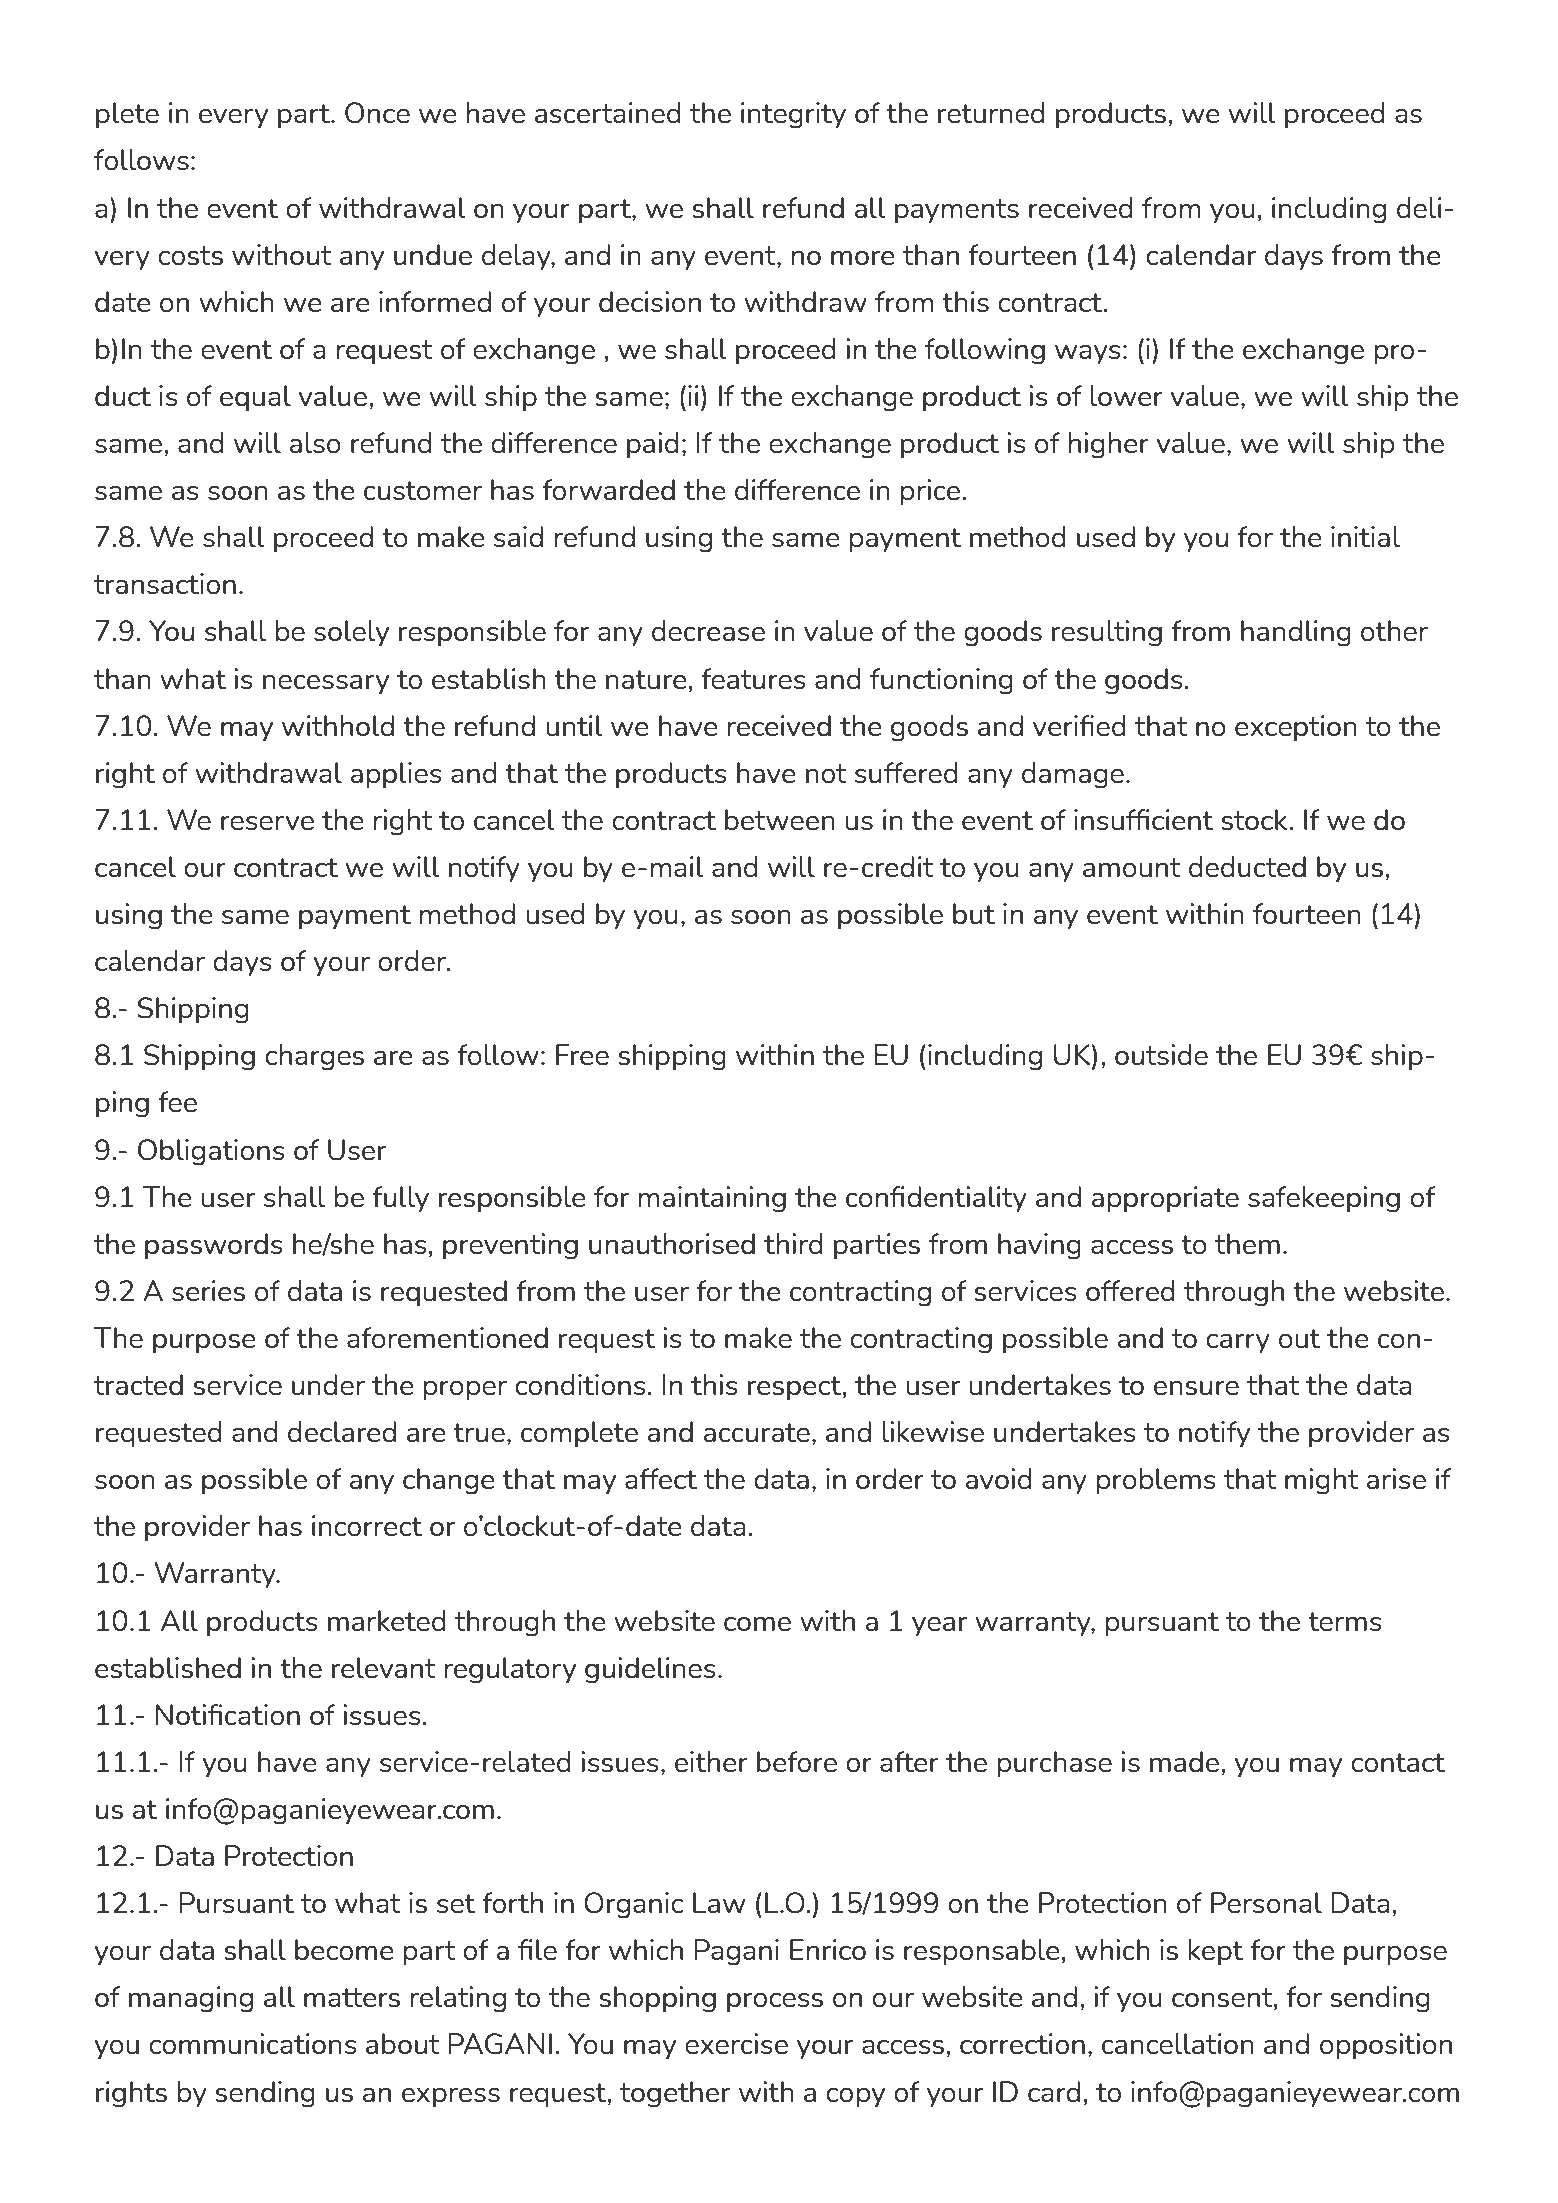 This screenshot has width=1558, height=2203. What do you see at coordinates (377, 113) in the screenshot?
I see `Once` at bounding box center [377, 113].
